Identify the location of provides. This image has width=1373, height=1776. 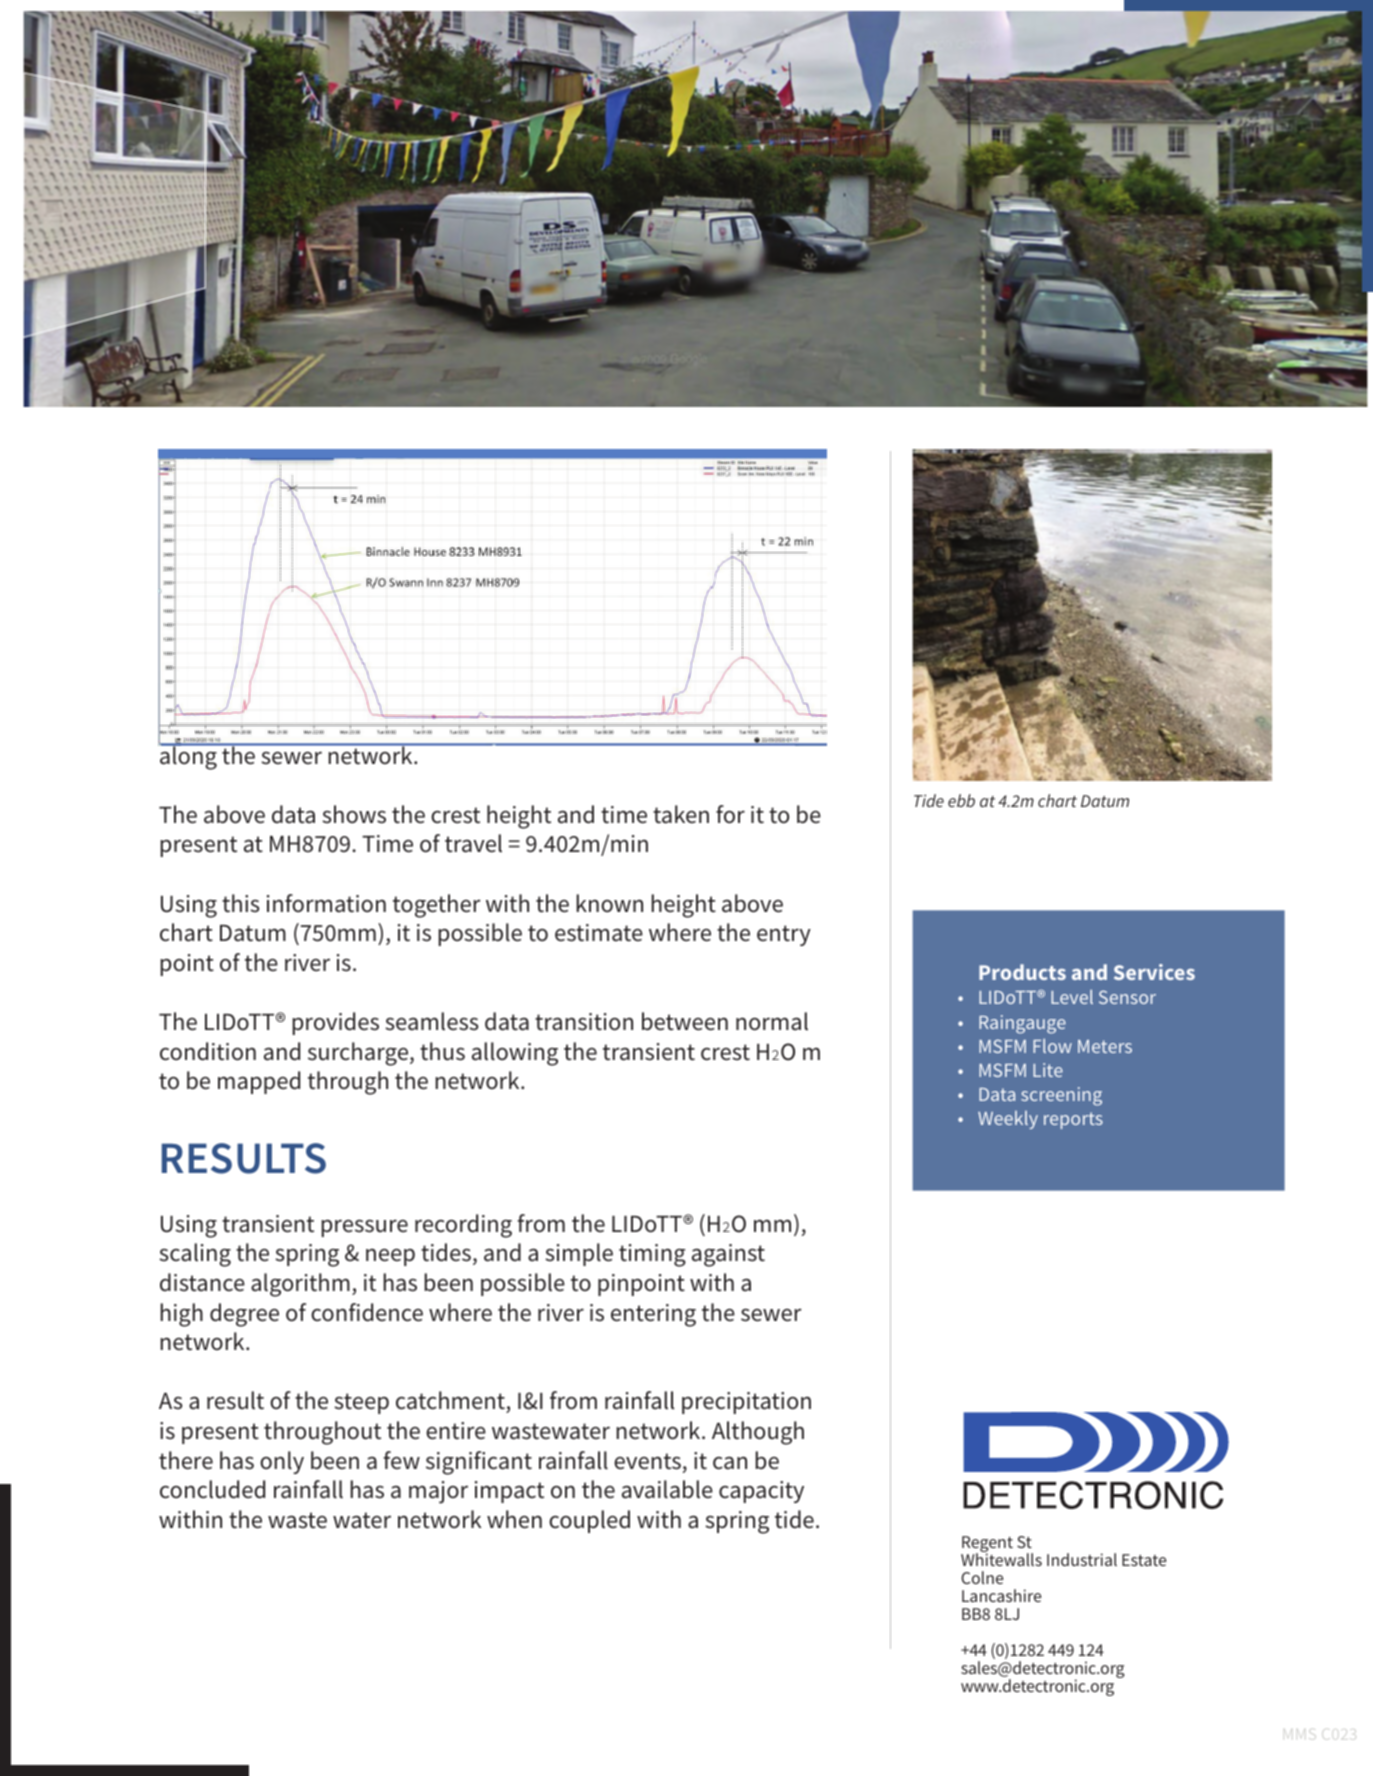
(335, 1023).
